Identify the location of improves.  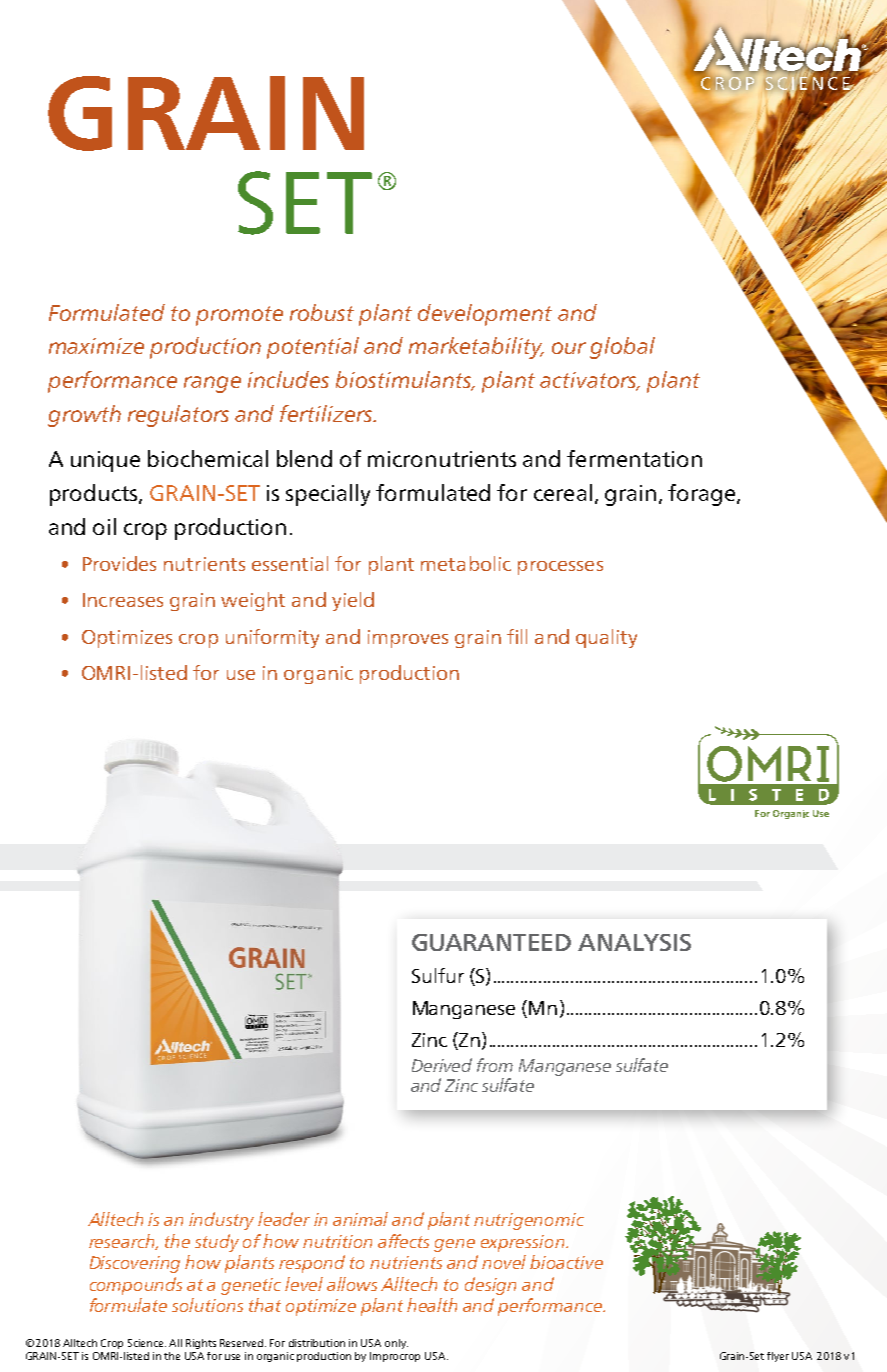
(408, 639).
